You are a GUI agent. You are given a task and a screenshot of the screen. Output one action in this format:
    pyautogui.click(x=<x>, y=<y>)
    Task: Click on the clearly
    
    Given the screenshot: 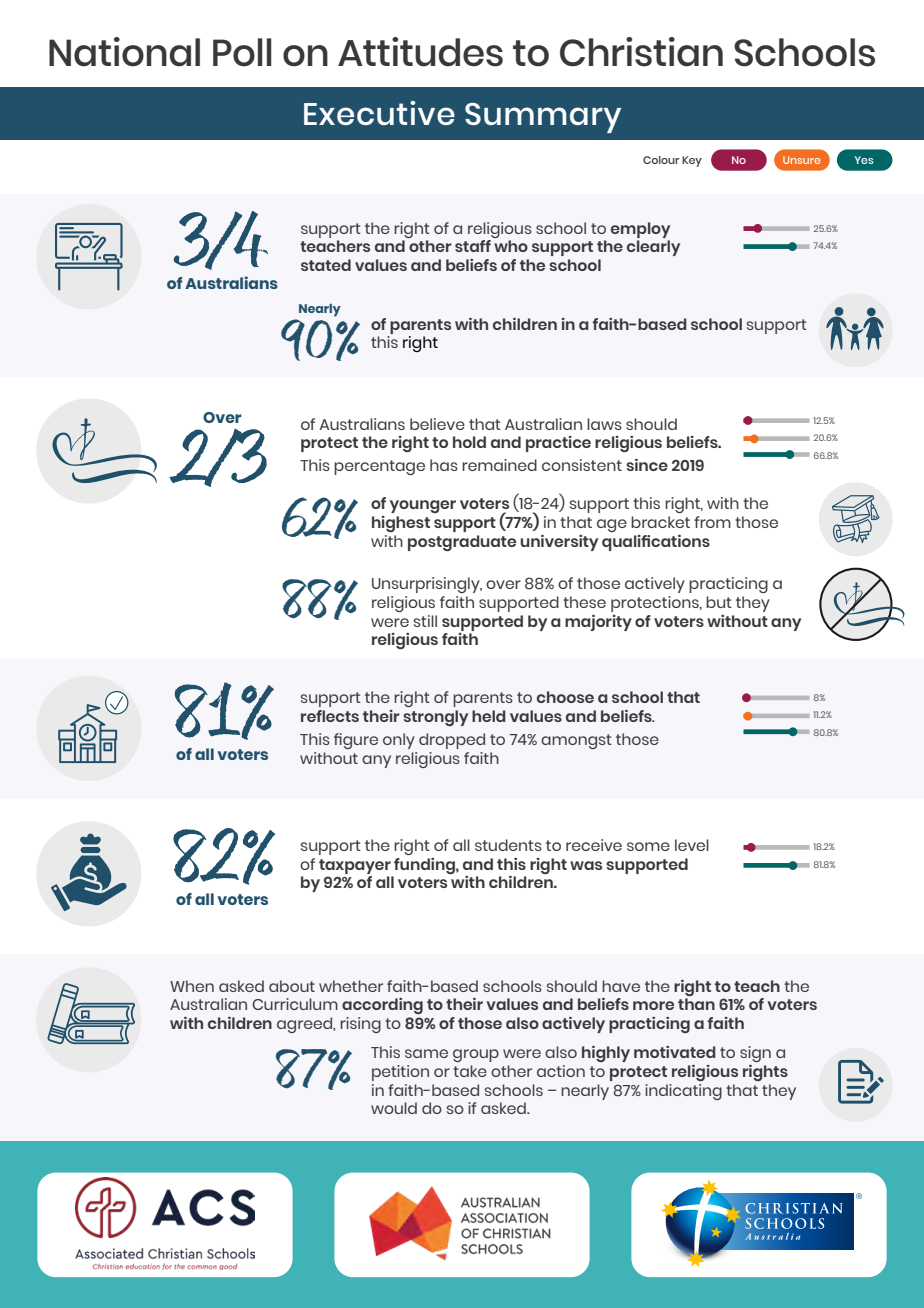 What is the action you would take?
    pyautogui.click(x=653, y=248)
